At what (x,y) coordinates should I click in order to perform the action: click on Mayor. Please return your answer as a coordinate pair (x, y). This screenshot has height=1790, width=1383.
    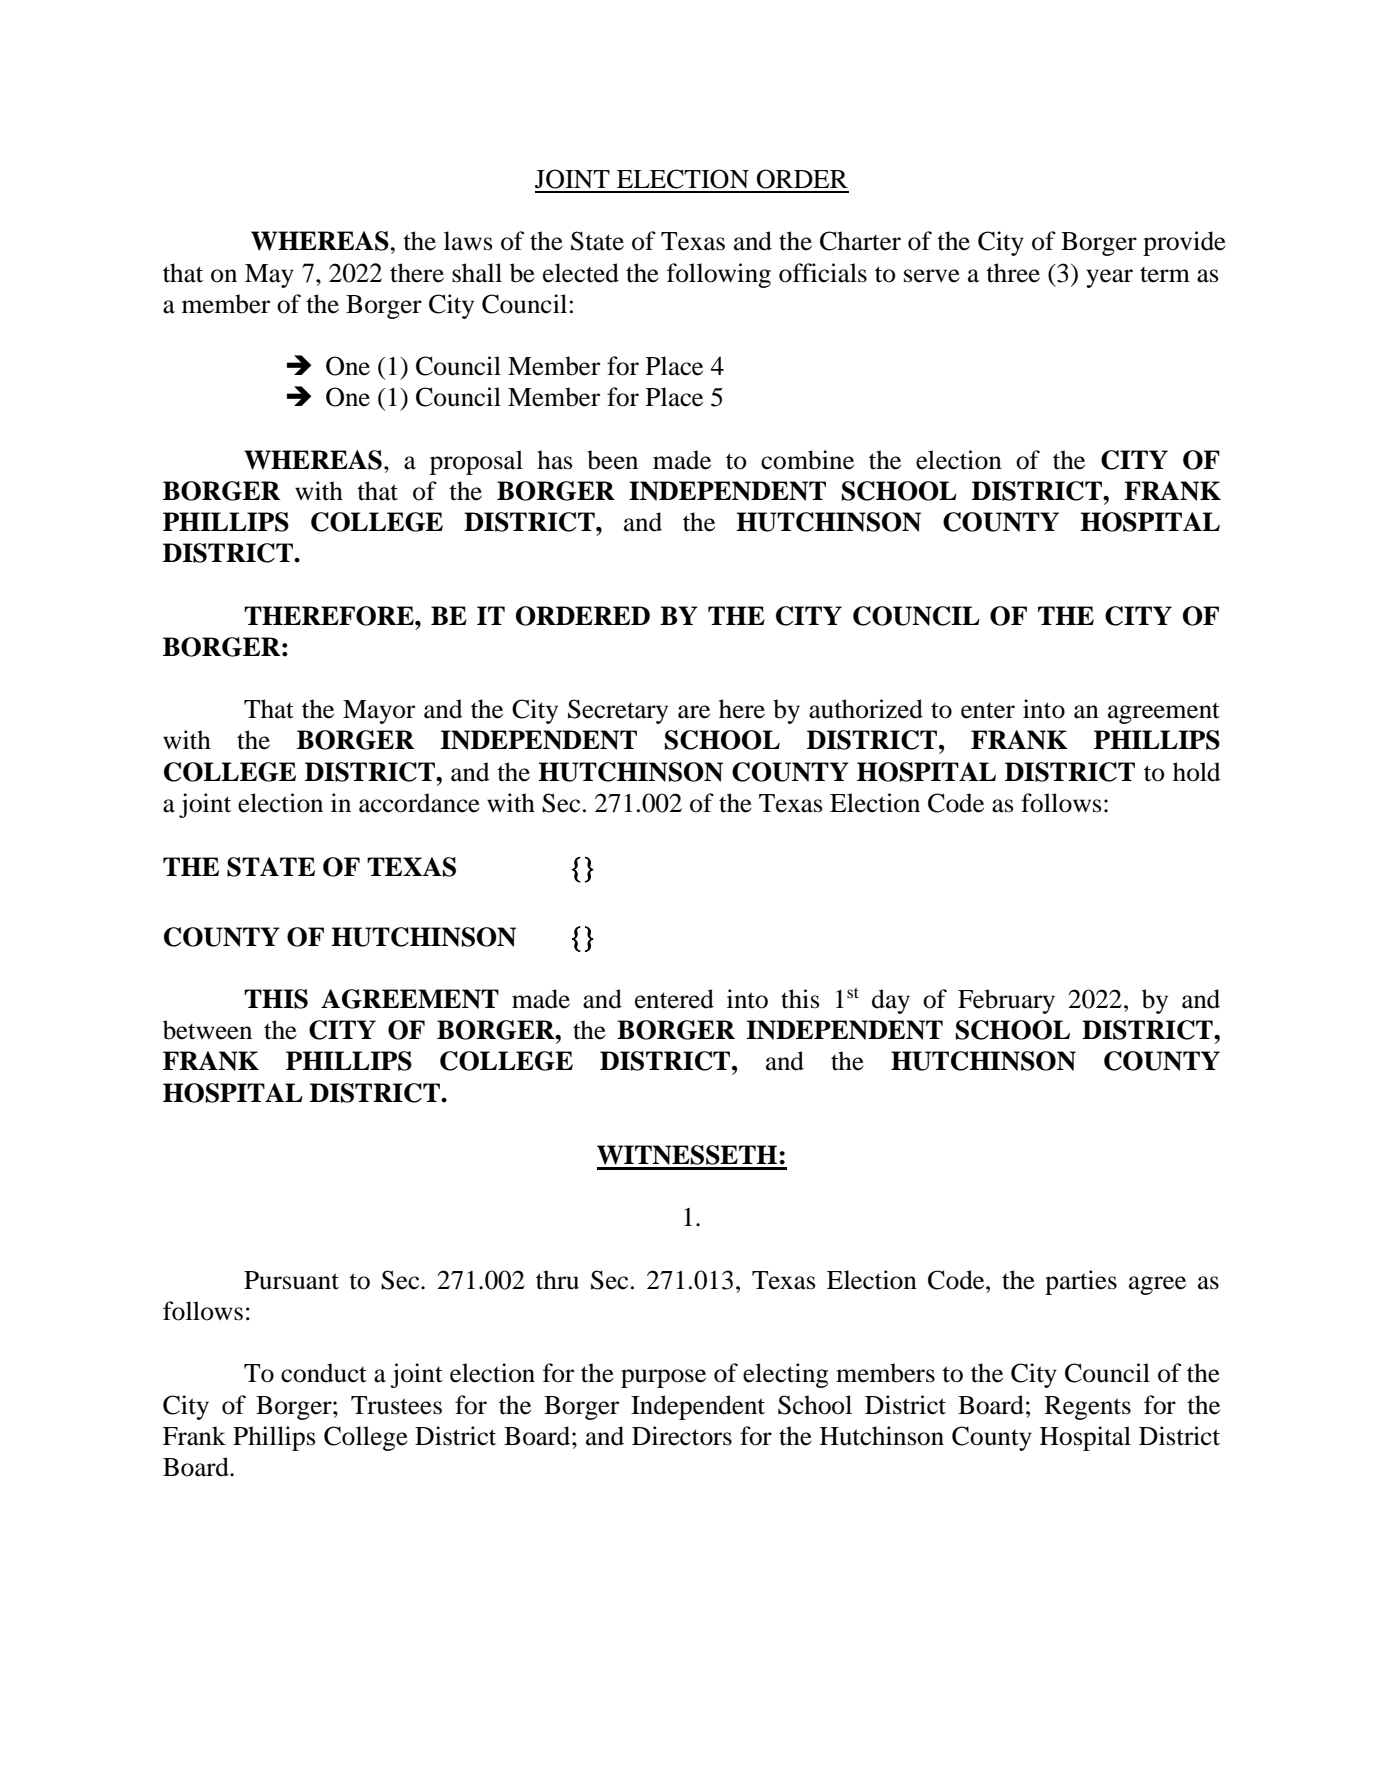
    Looking at the image, I should click on (379, 712).
